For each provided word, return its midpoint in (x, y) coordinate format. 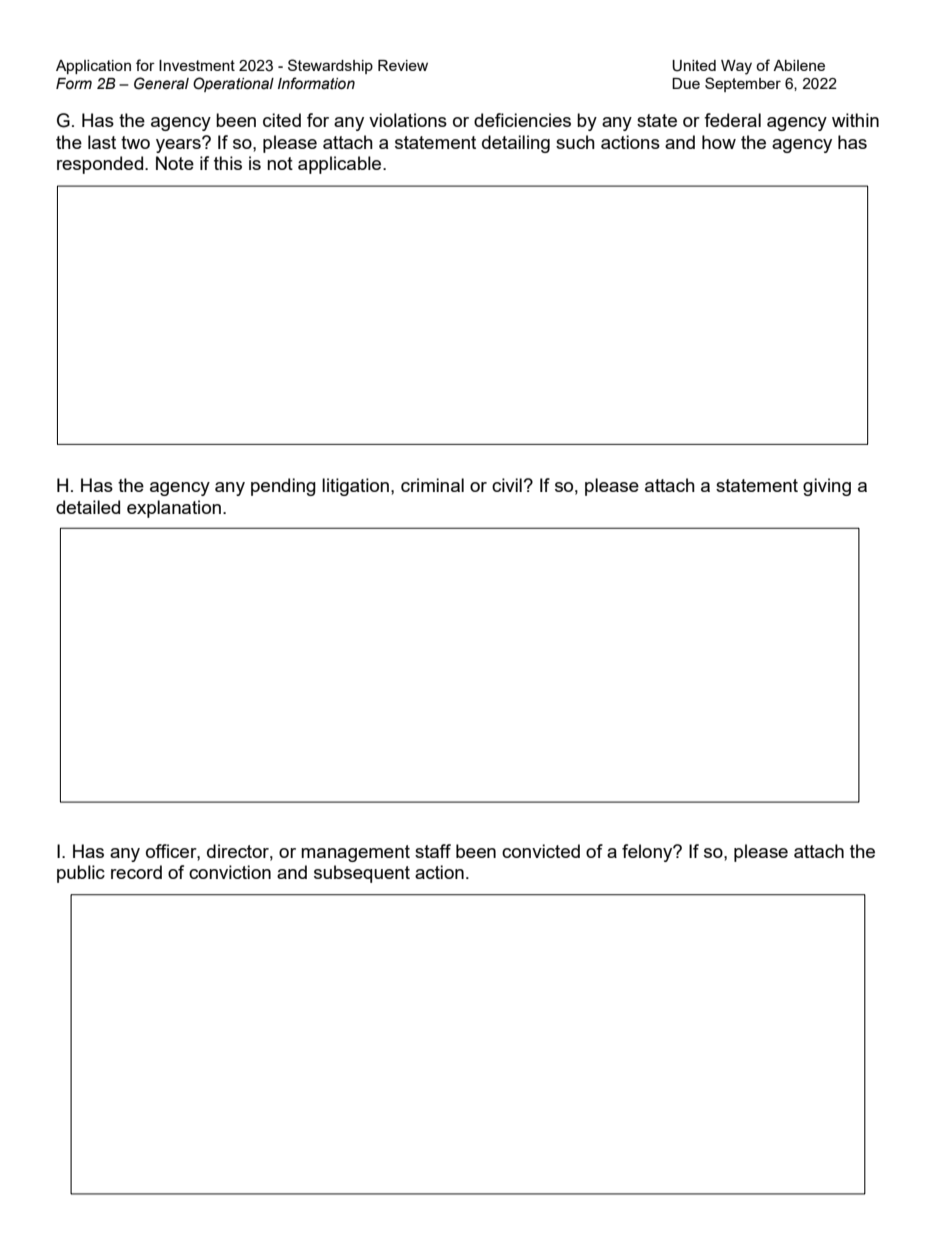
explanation (174, 509)
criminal (432, 485)
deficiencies (522, 120)
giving (827, 487)
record (136, 872)
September (743, 84)
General (161, 83)
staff (433, 851)
